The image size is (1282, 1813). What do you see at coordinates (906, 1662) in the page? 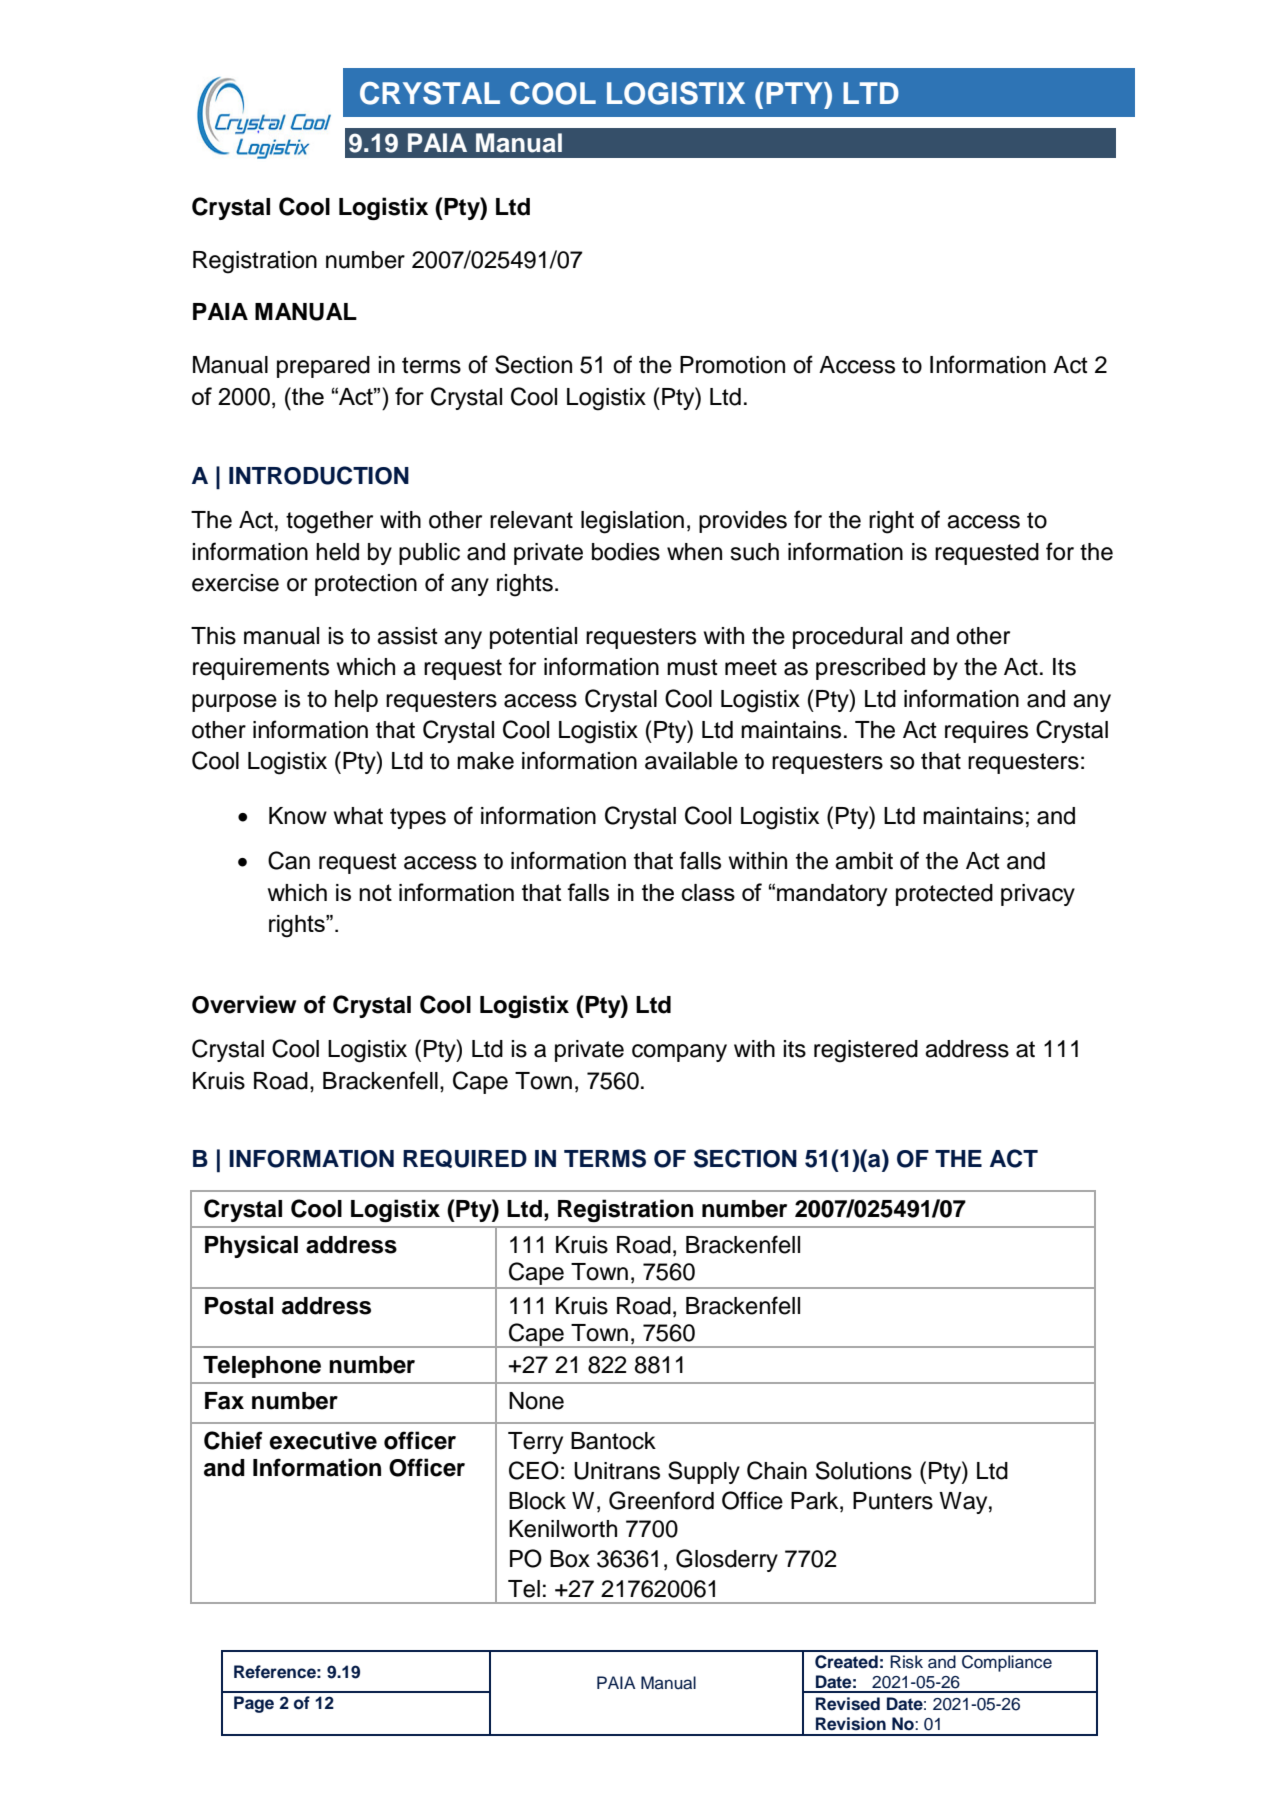
I see `Risk` at bounding box center [906, 1662].
